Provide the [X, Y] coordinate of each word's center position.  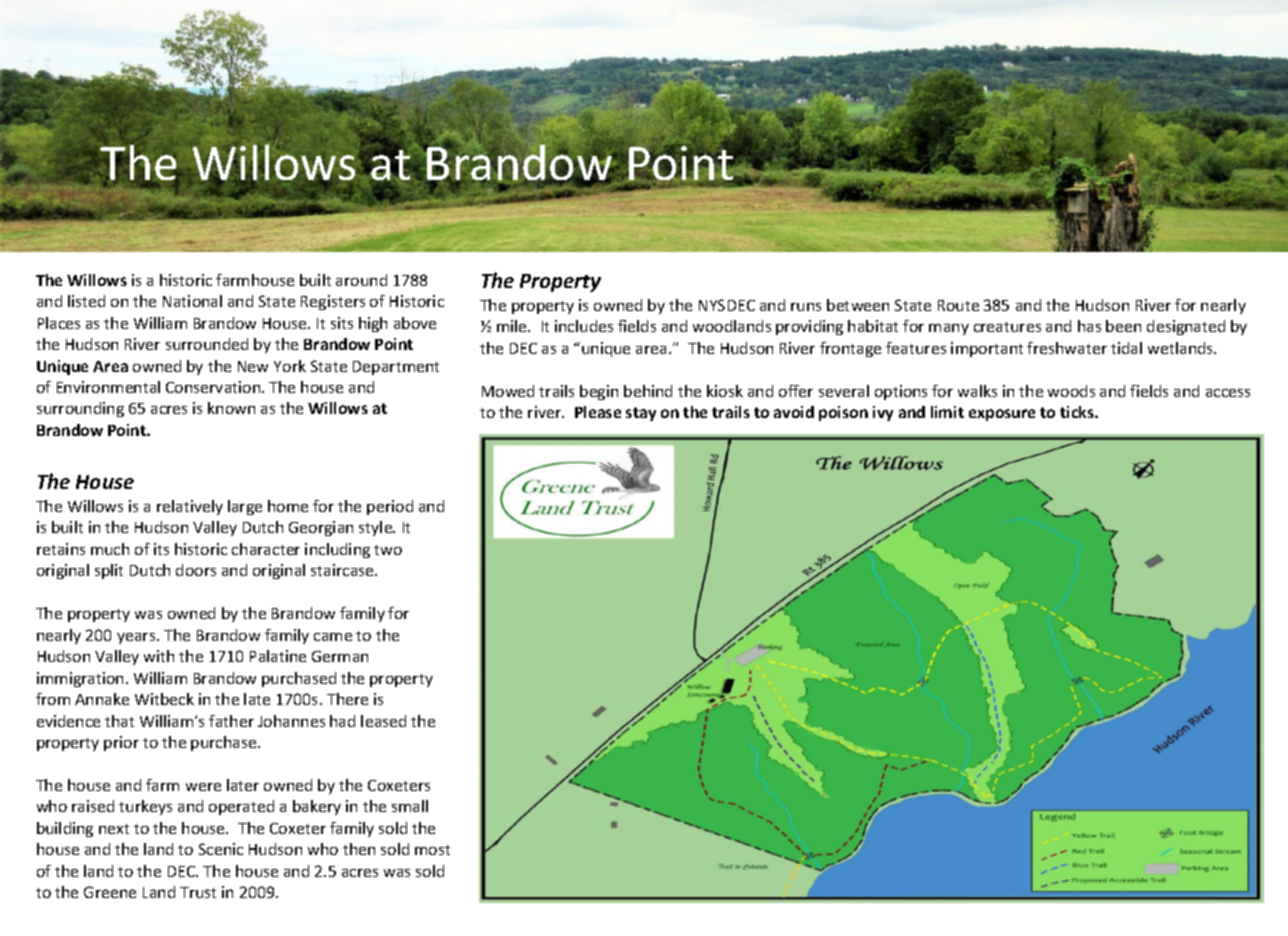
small [410, 806]
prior [121, 743]
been [1123, 326]
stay [641, 414]
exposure [1002, 415]
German [340, 656]
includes [584, 326]
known [231, 408]
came [333, 637]
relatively [190, 507]
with [159, 656]
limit [947, 412]
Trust [198, 892]
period [390, 507]
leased [383, 721]
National [192, 301]
